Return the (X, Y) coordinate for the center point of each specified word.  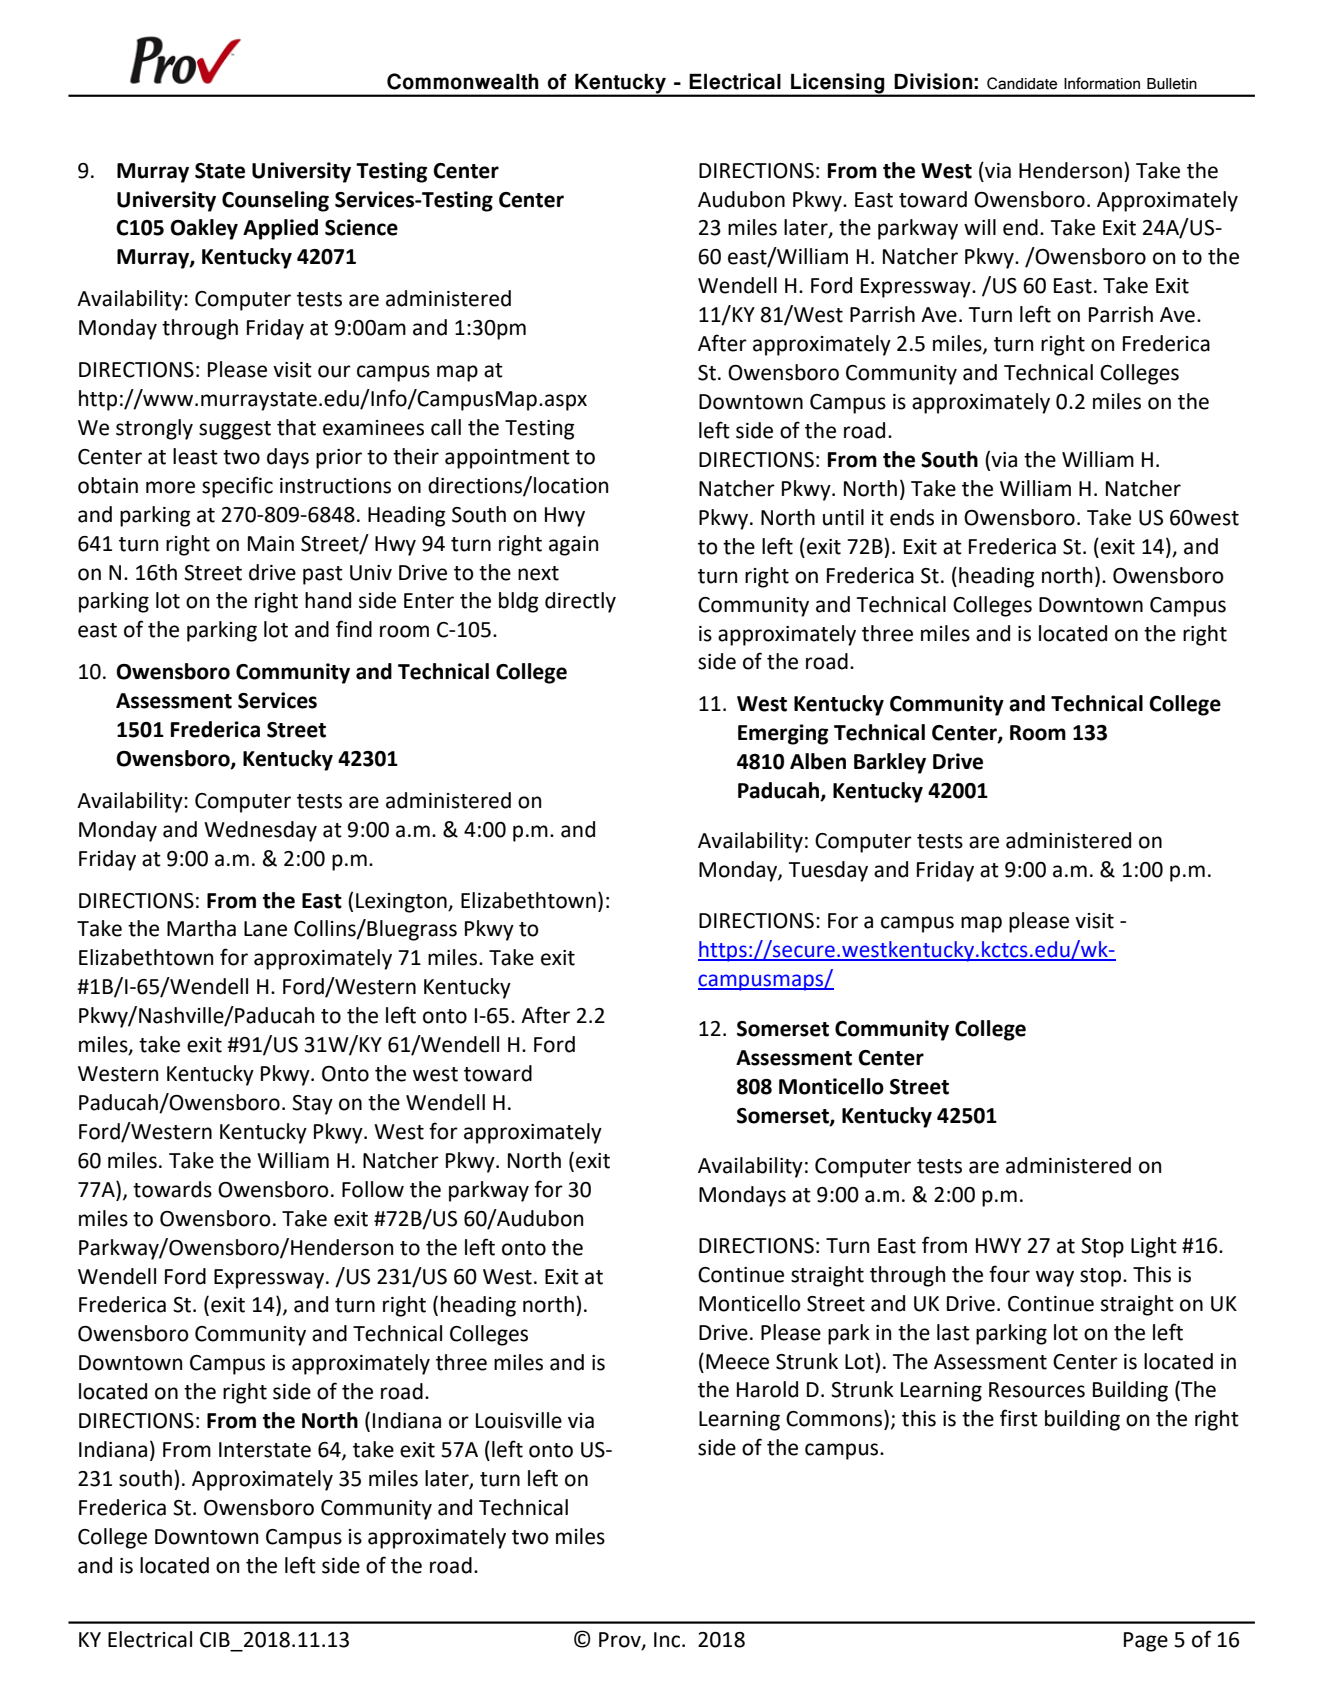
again (573, 546)
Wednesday (260, 831)
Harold (767, 1389)
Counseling (275, 201)
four (1009, 1274)
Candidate (1022, 83)
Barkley (890, 763)
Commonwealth (463, 81)
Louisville (519, 1420)
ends (912, 517)
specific (237, 487)
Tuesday (828, 871)
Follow (373, 1189)
